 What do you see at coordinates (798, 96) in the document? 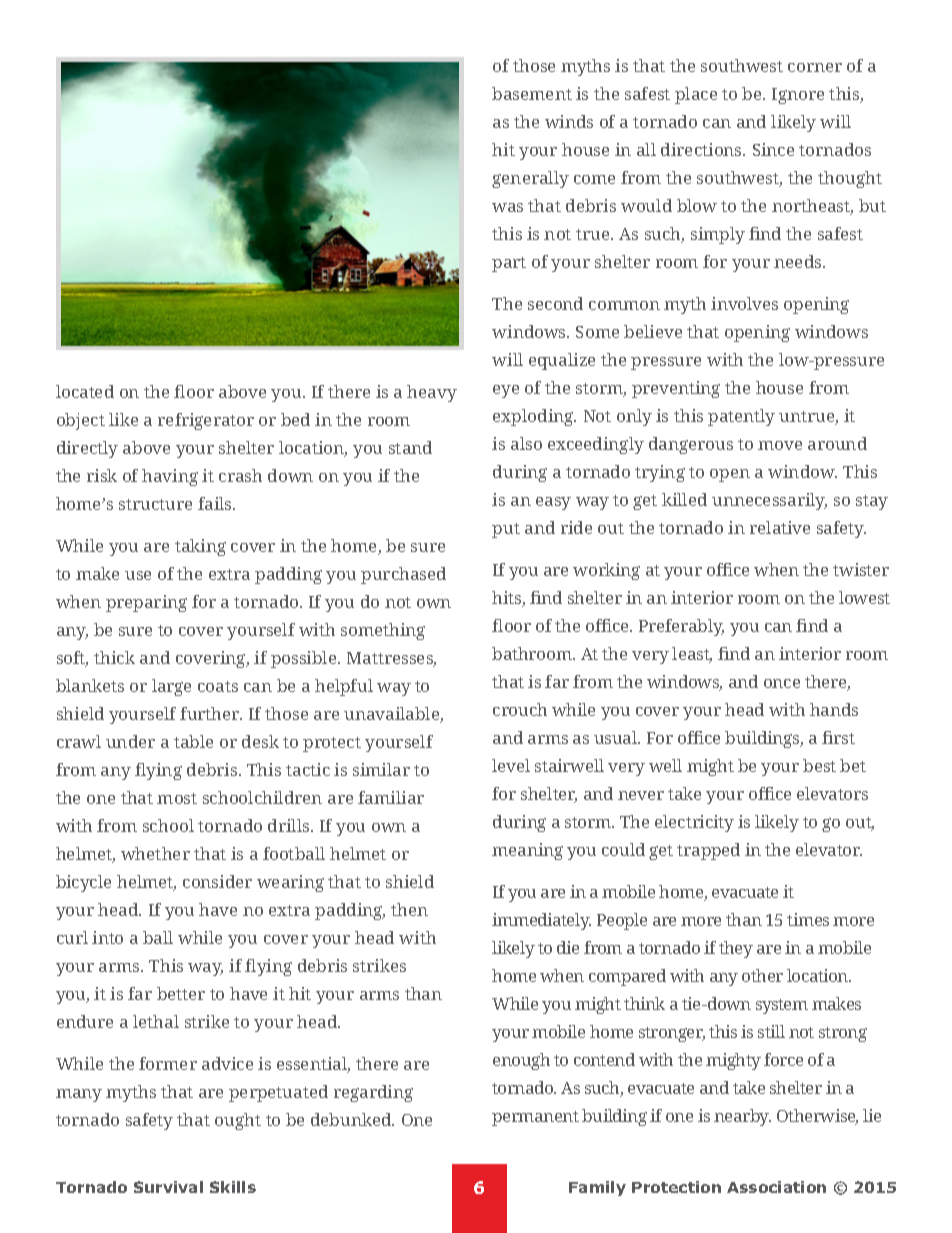
I see `Ignore` at bounding box center [798, 96].
